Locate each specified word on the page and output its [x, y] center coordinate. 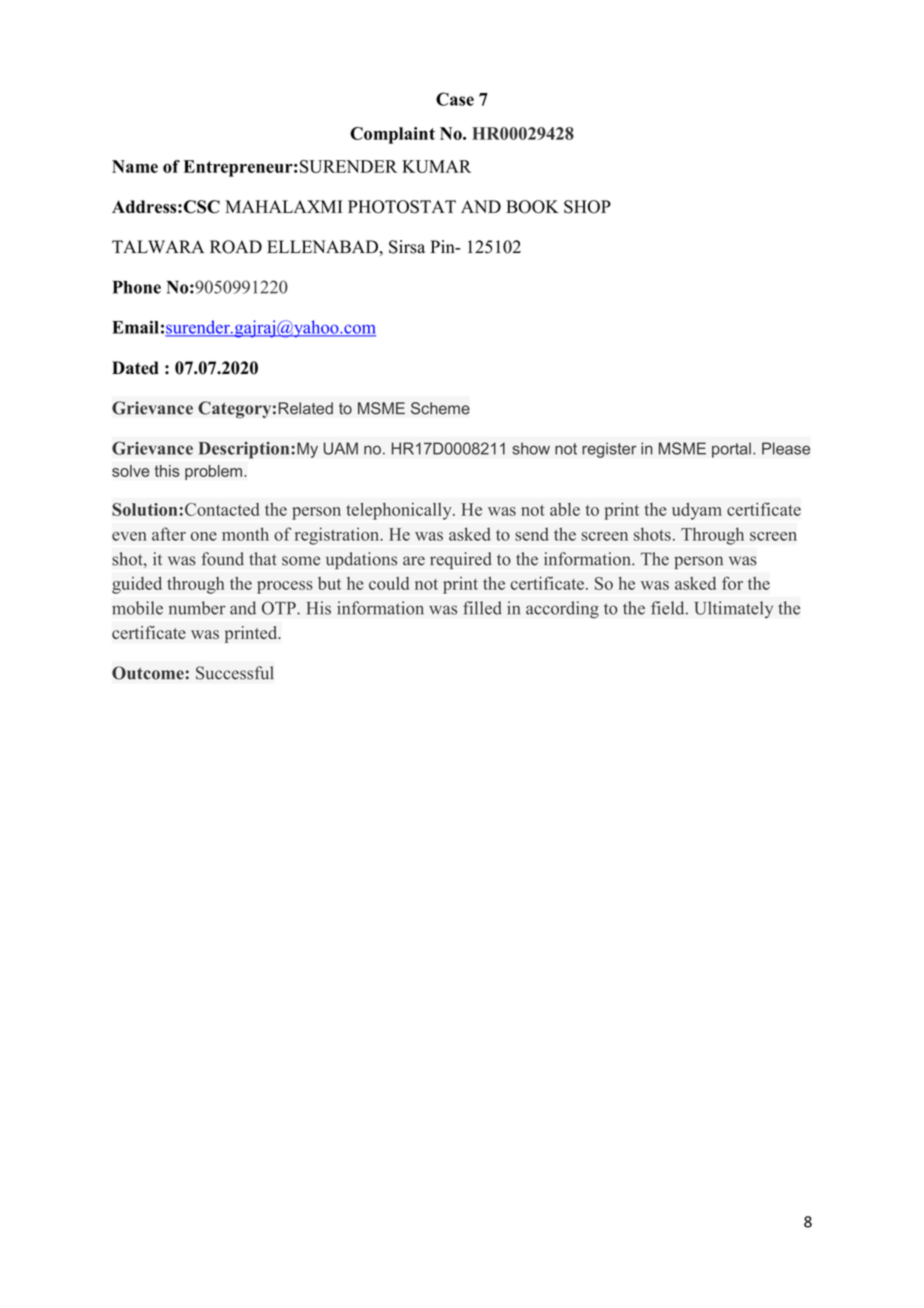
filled [482, 608]
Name [135, 166]
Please [786, 448]
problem [213, 472]
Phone [137, 287]
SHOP [587, 207]
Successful [235, 673]
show [531, 448]
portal [731, 450]
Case [455, 99]
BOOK [532, 207]
